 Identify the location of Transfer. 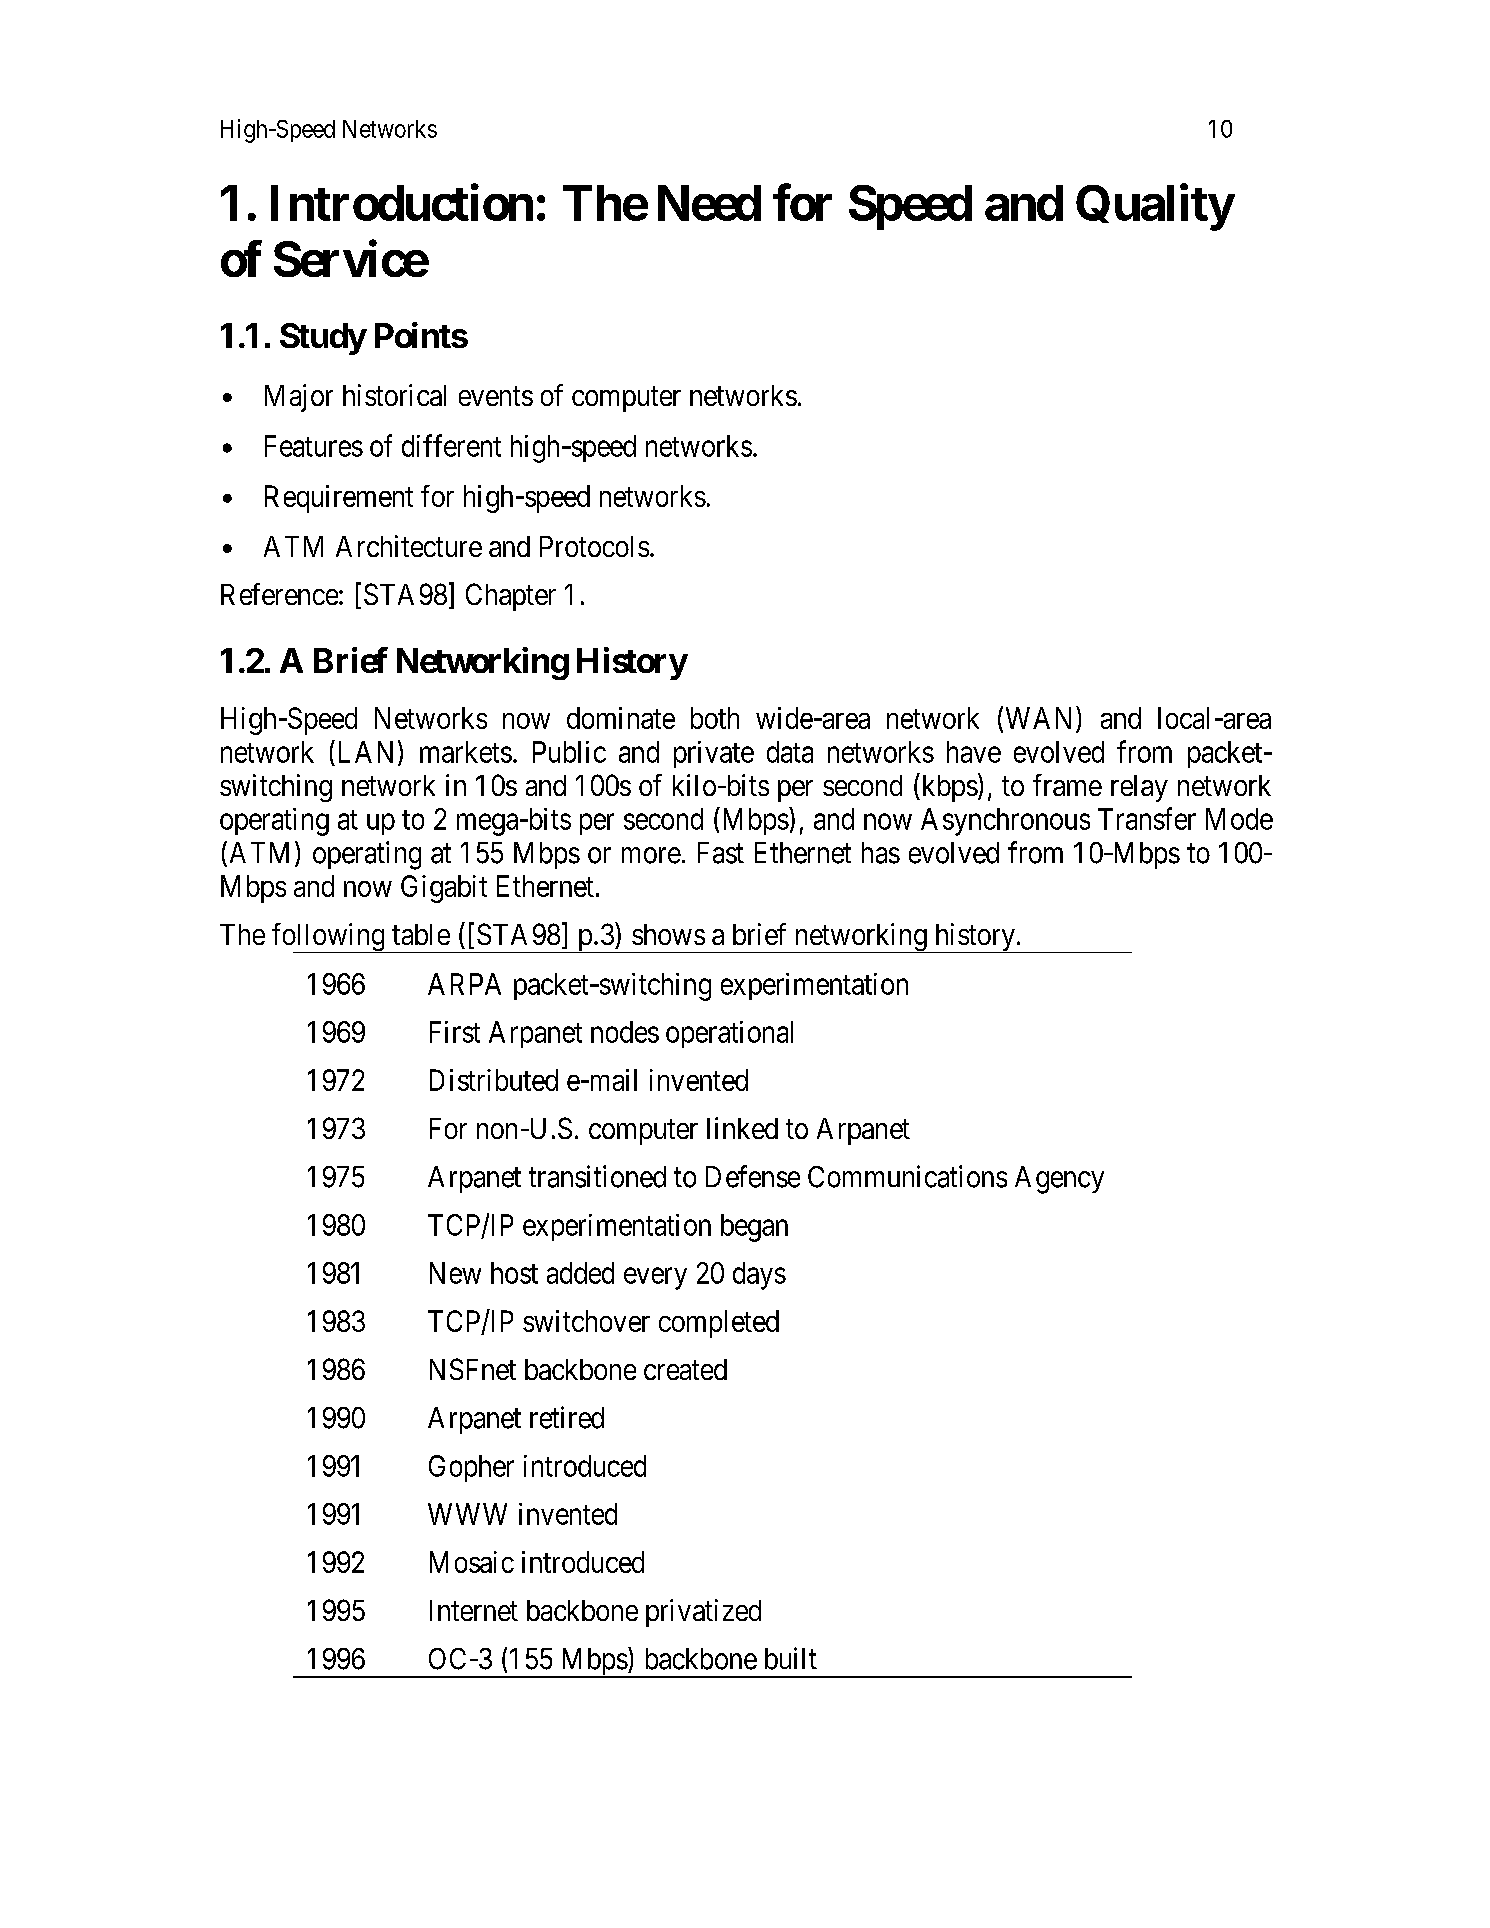
(1147, 818).
